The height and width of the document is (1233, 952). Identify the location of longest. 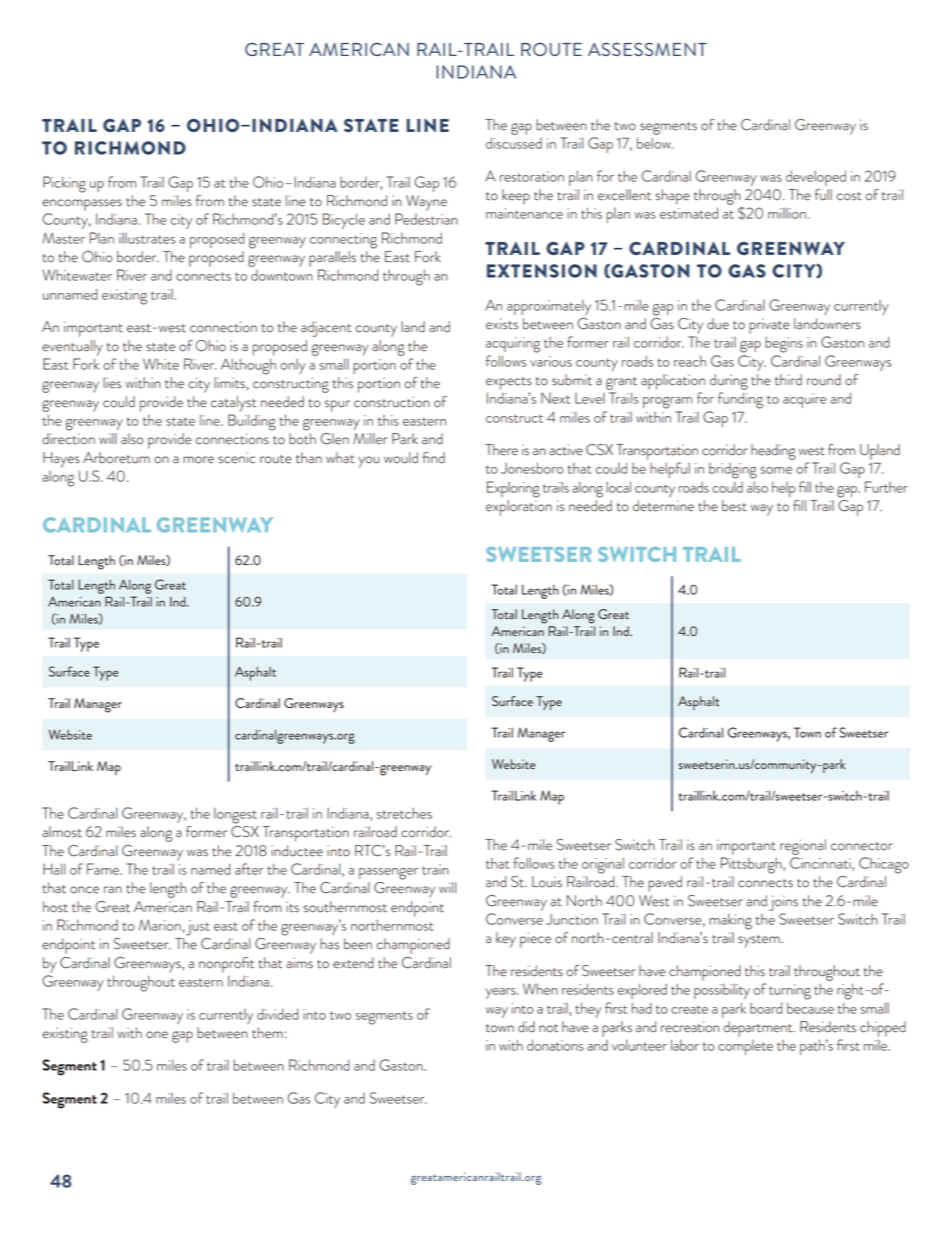
(235, 816).
